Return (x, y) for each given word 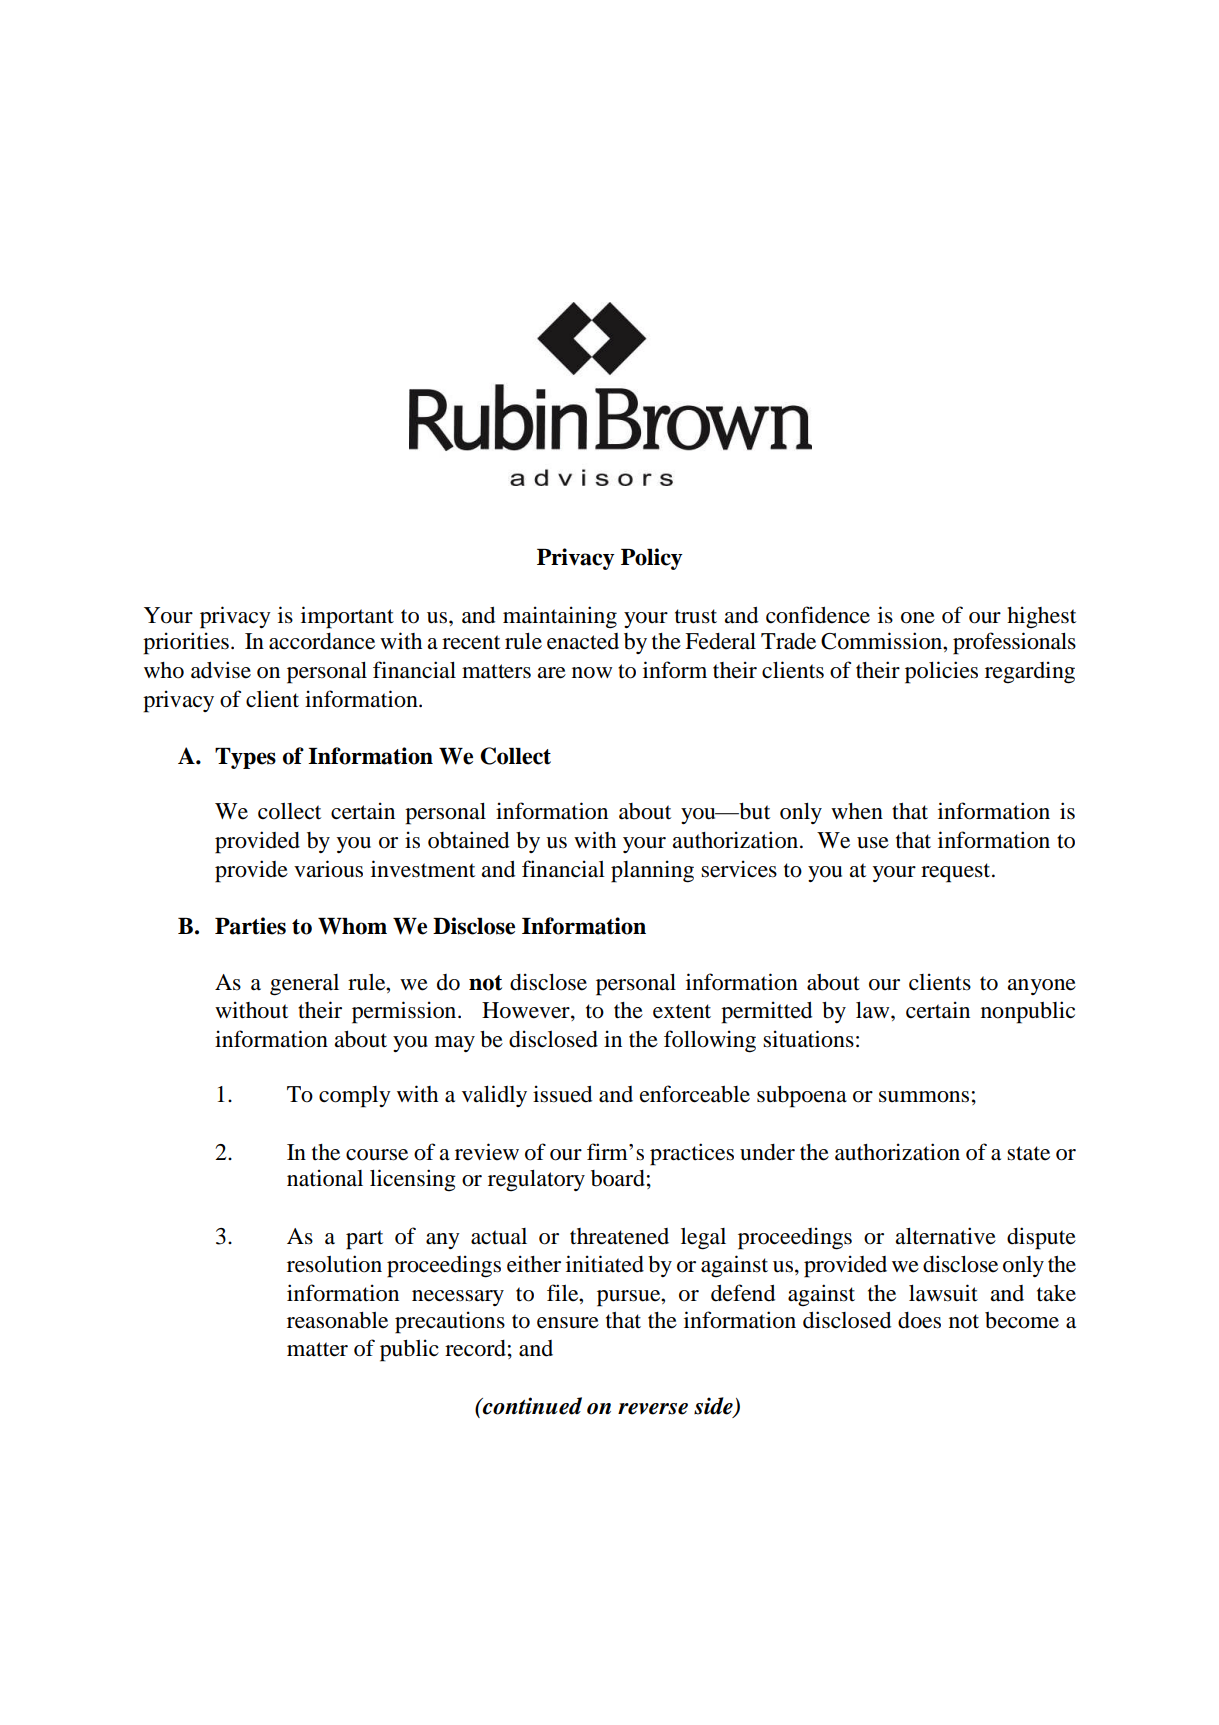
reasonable (337, 1320)
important (347, 617)
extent (682, 1011)
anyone (1042, 987)
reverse (653, 1409)
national (325, 1178)
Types (245, 758)
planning (652, 871)
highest (1041, 617)
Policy (652, 559)
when (857, 811)
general (304, 985)
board (618, 1178)
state (1028, 1153)
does (919, 1320)
